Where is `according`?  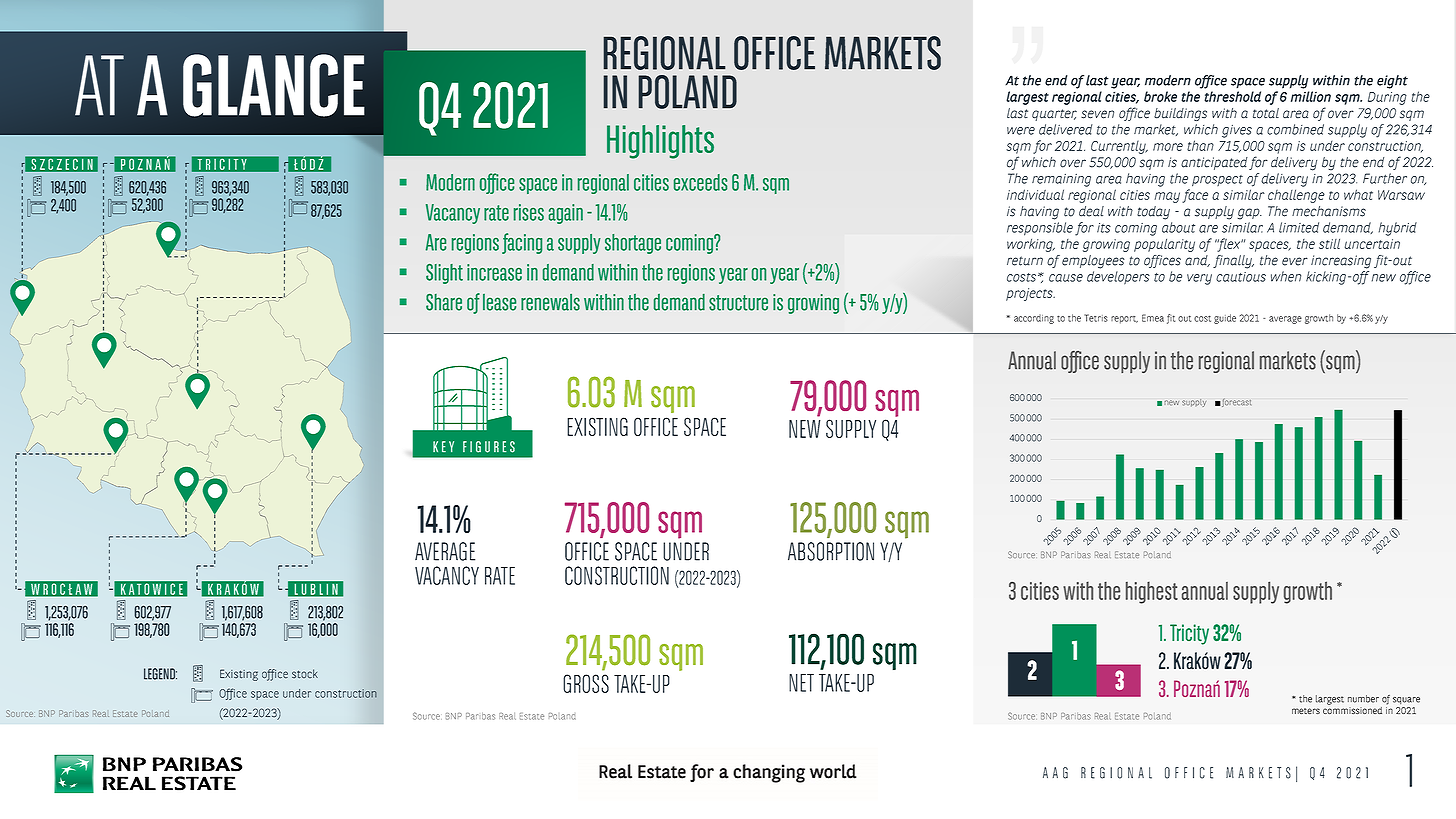 according is located at coordinates (1034, 319).
